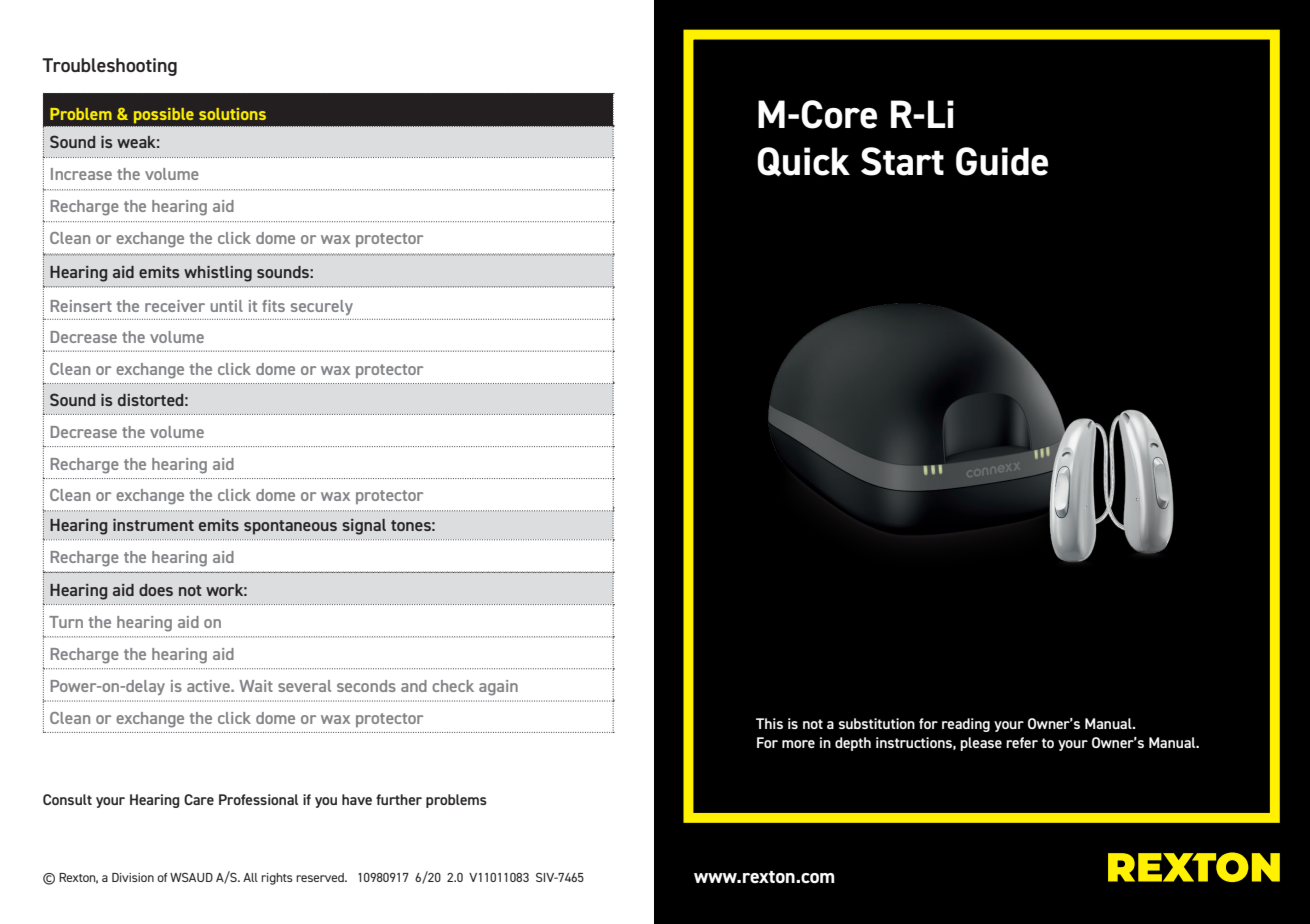  I want to click on whistling, so click(218, 274).
